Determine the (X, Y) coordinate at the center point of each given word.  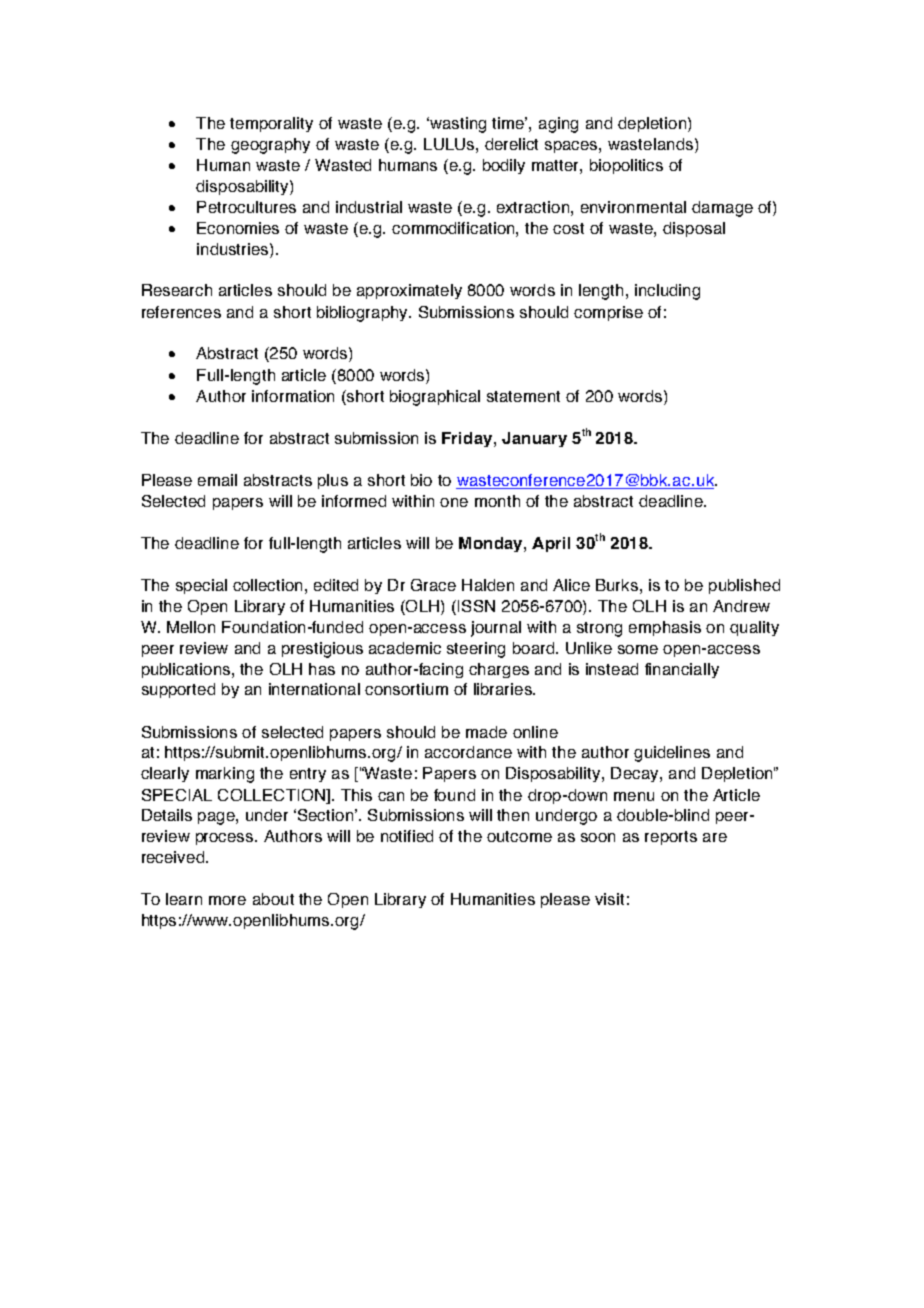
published (744, 586)
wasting (457, 125)
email (217, 480)
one (454, 502)
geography (270, 146)
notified (407, 836)
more (227, 900)
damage (722, 209)
